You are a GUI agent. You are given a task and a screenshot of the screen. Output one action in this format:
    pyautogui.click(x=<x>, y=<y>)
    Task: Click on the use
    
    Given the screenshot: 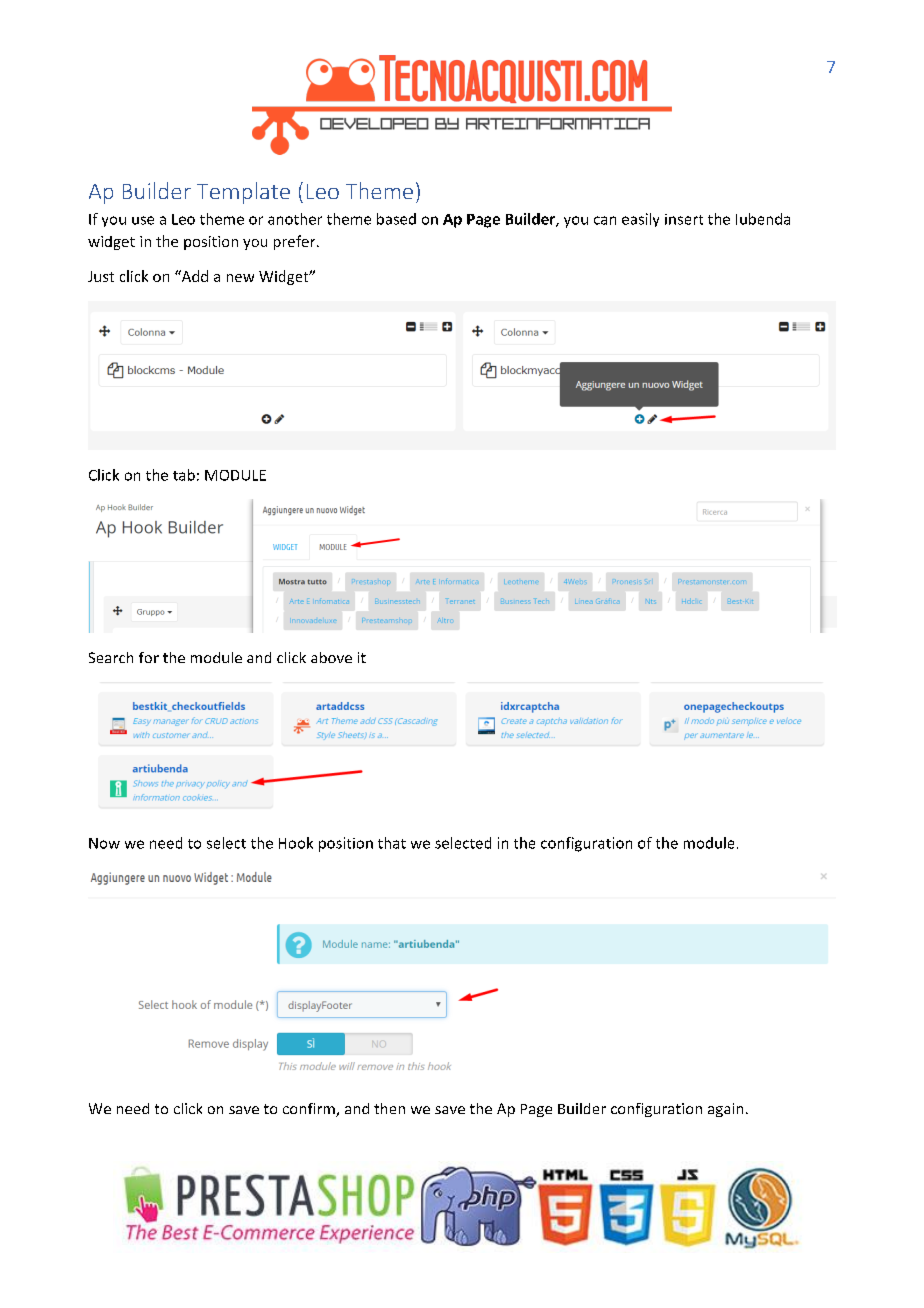 What is the action you would take?
    pyautogui.click(x=143, y=220)
